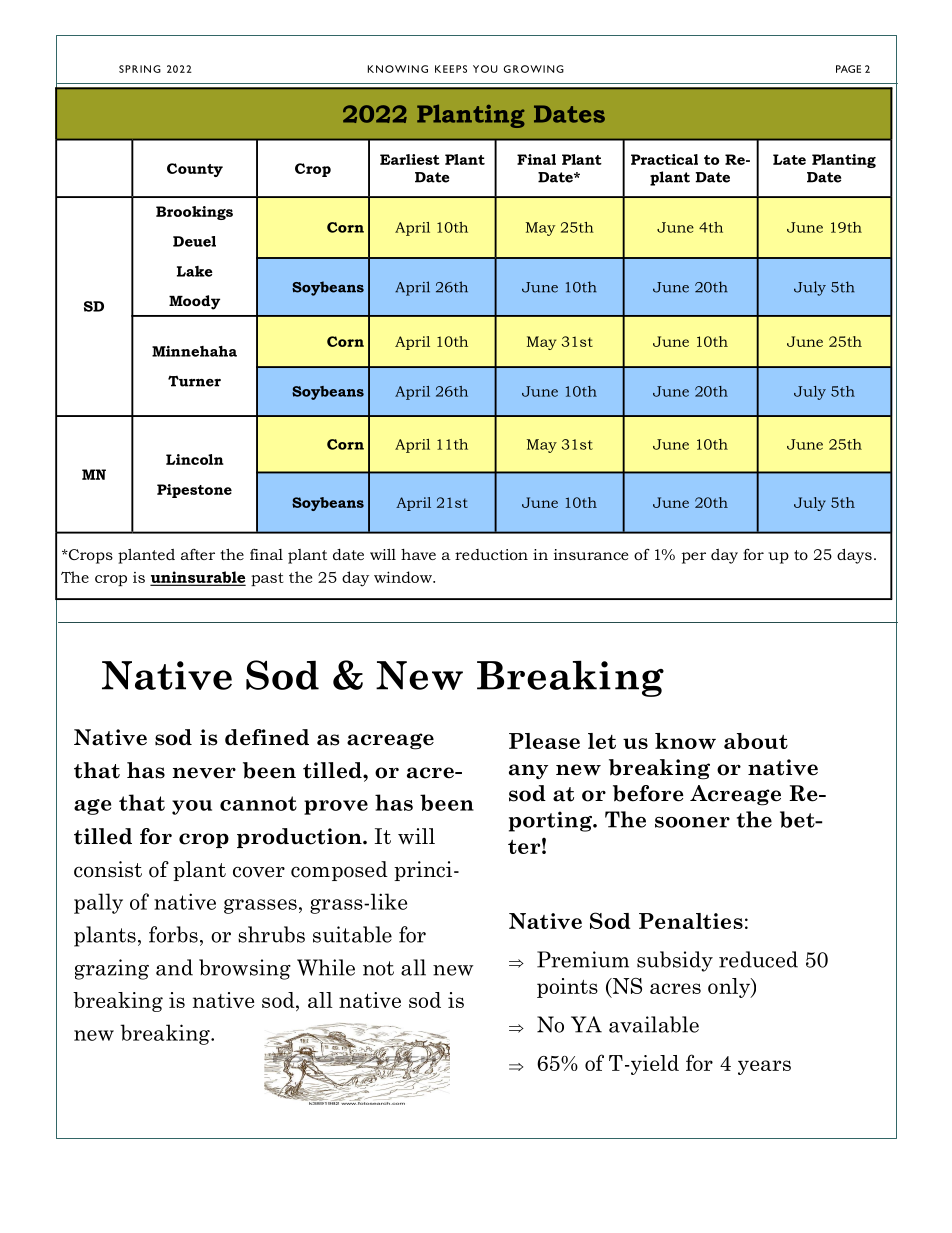 Image resolution: width=952 pixels, height=1233 pixels. What do you see at coordinates (692, 822) in the screenshot?
I see `sooner` at bounding box center [692, 822].
